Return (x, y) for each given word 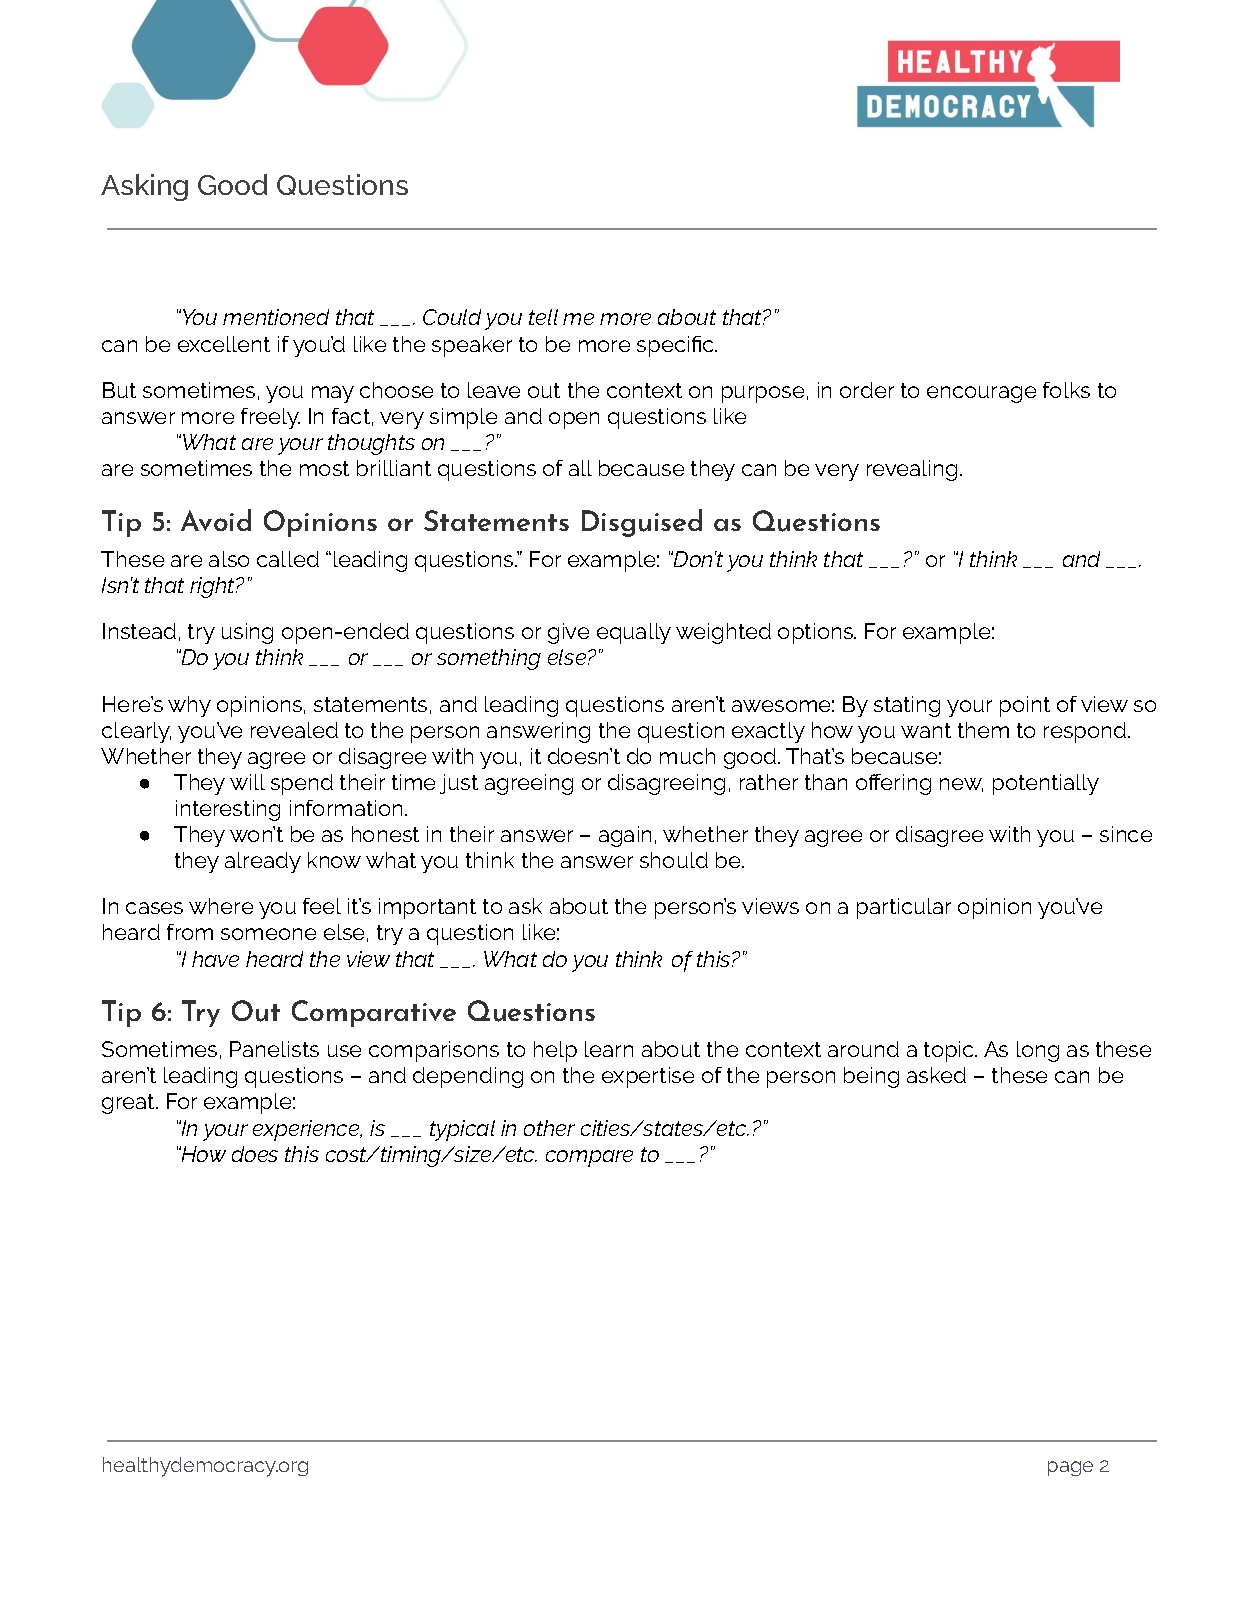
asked (936, 1075)
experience (307, 1130)
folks (1066, 390)
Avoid (216, 520)
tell (543, 317)
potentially (1046, 784)
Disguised (642, 523)
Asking (144, 187)
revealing (912, 470)
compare (589, 1158)
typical (462, 1130)
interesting (228, 810)
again (625, 836)
